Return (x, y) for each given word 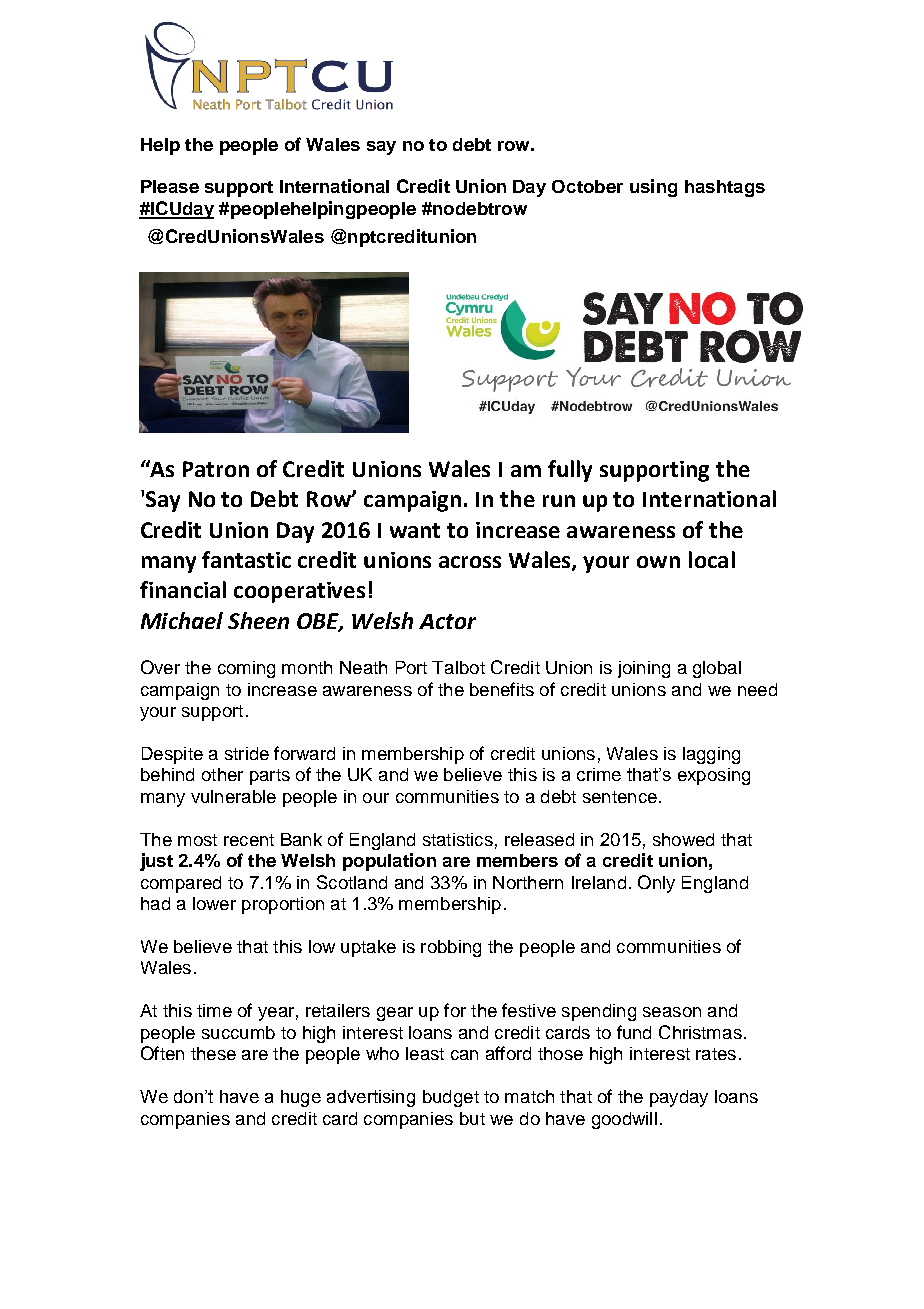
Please (170, 186)
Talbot (458, 667)
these (213, 1053)
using (653, 188)
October (587, 186)
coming (246, 669)
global (717, 669)
